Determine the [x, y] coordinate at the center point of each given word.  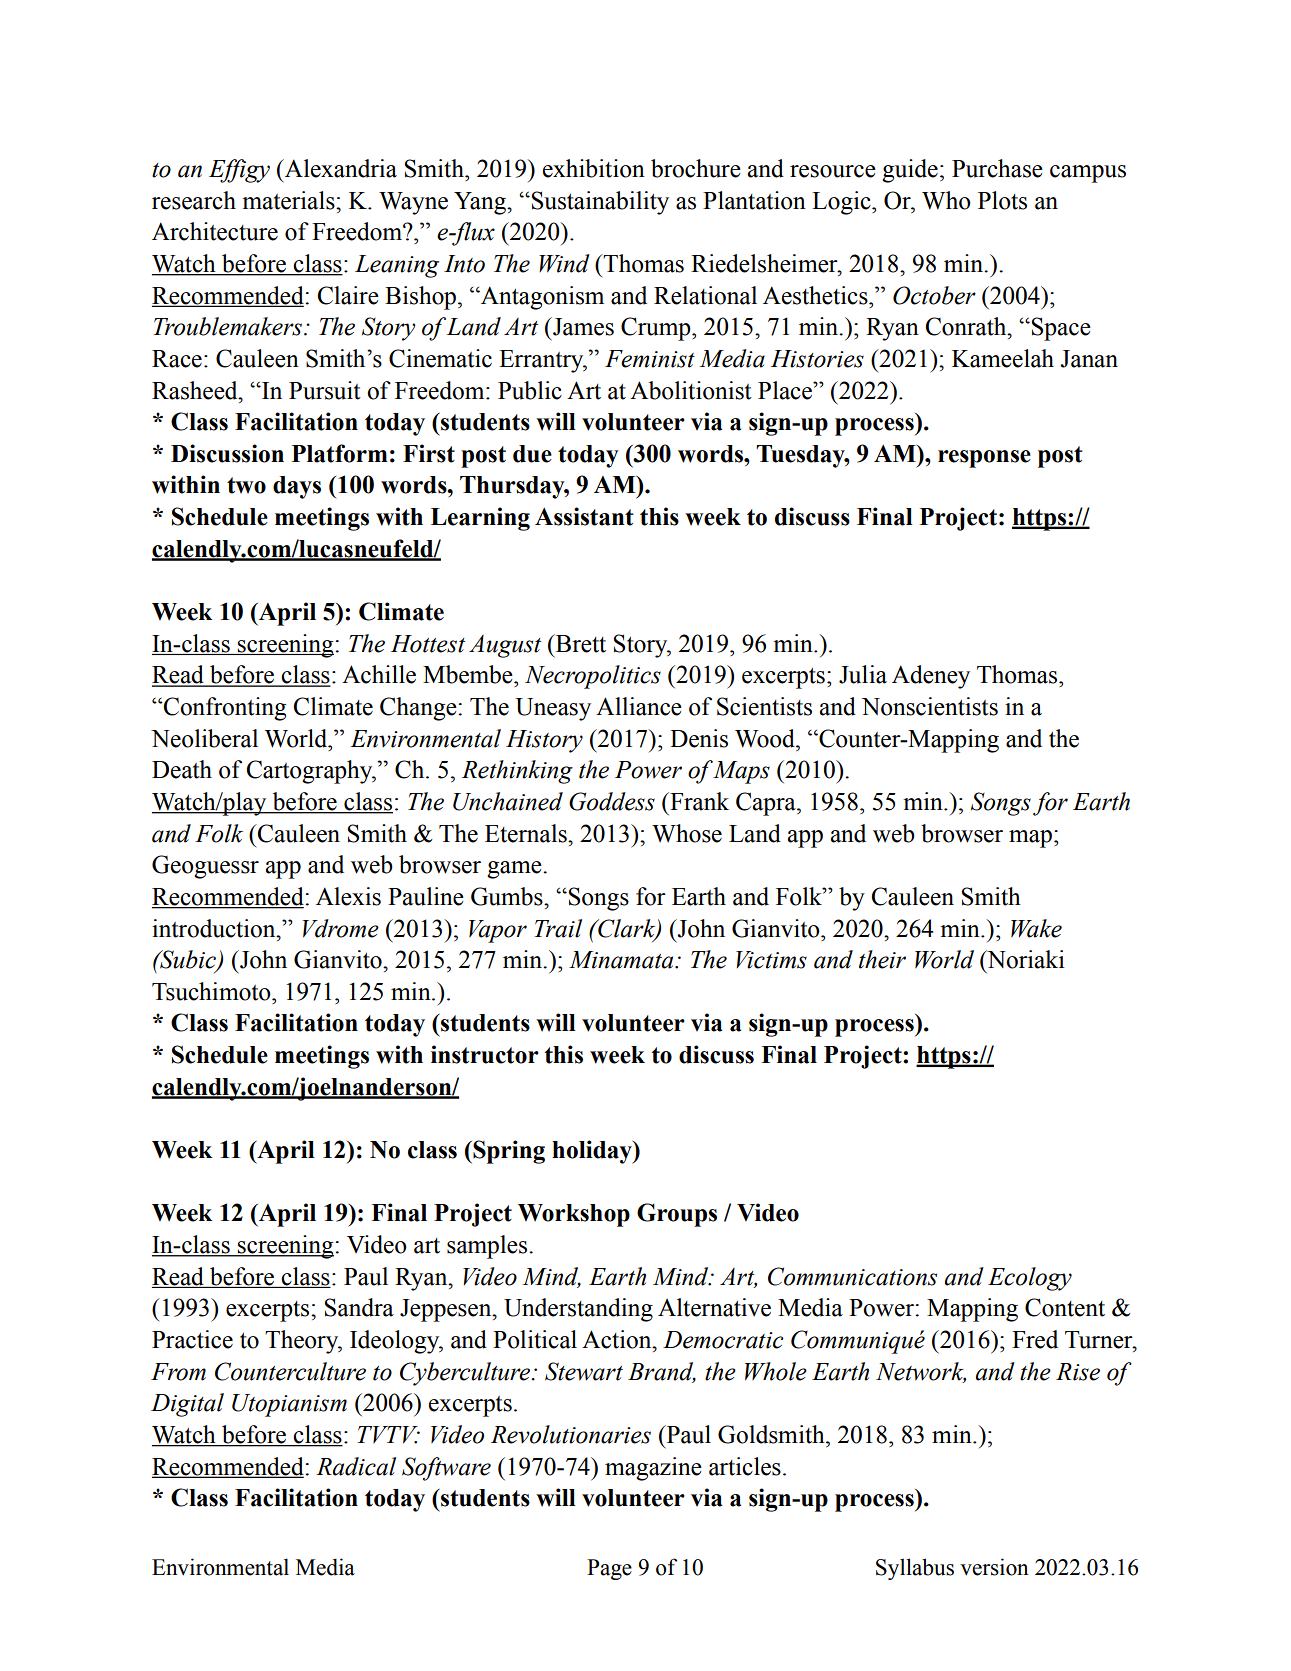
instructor [485, 1054]
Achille [379, 674]
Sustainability [599, 203]
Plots [1002, 200]
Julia [863, 674]
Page [609, 1569]
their [882, 959]
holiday [593, 1152]
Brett [580, 643]
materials [289, 200]
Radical [356, 1466]
